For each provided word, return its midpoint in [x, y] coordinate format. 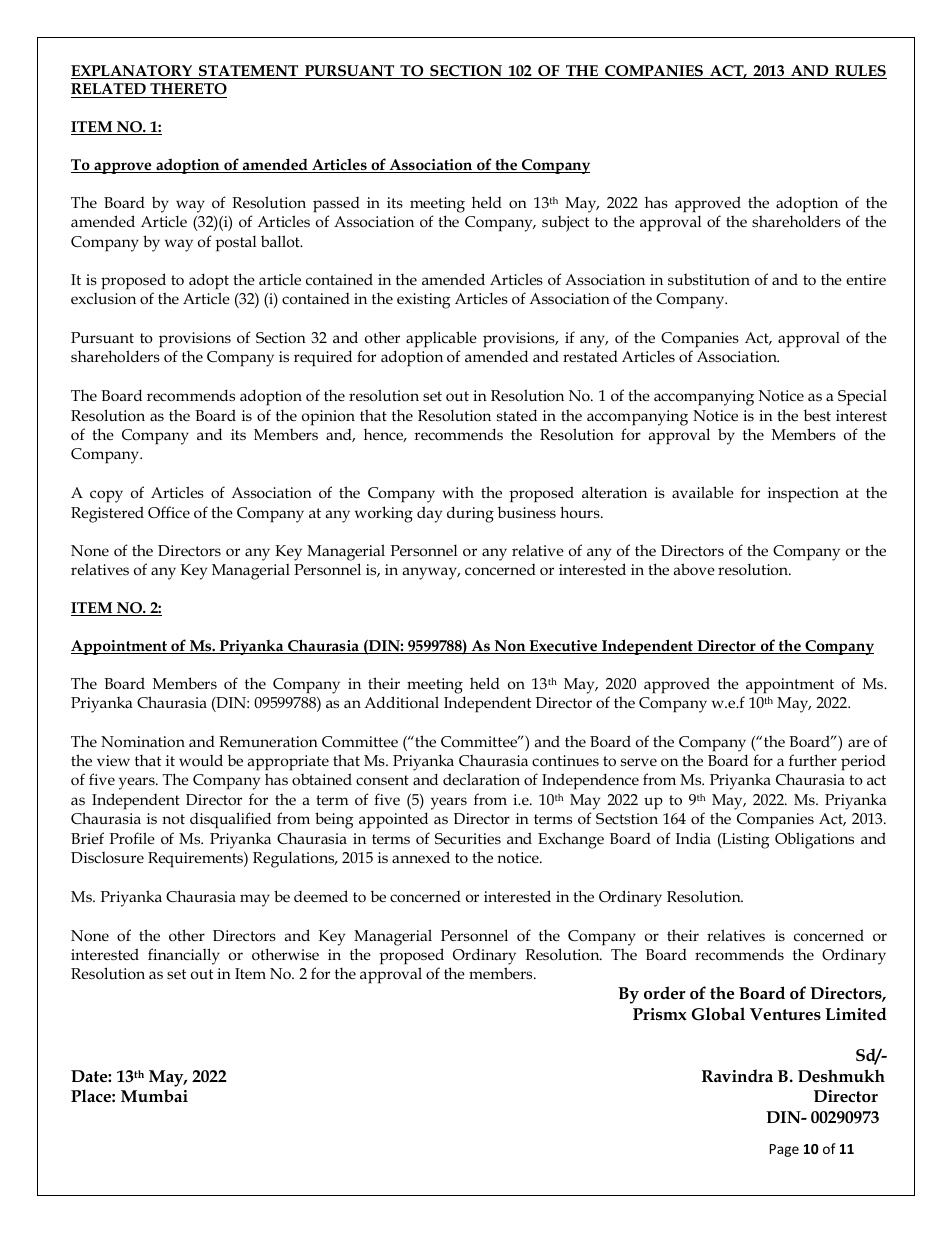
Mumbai [154, 1096]
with [458, 492]
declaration [481, 779]
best [817, 415]
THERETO [187, 90]
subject [565, 223]
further [813, 760]
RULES [860, 72]
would [201, 760]
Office [169, 512]
